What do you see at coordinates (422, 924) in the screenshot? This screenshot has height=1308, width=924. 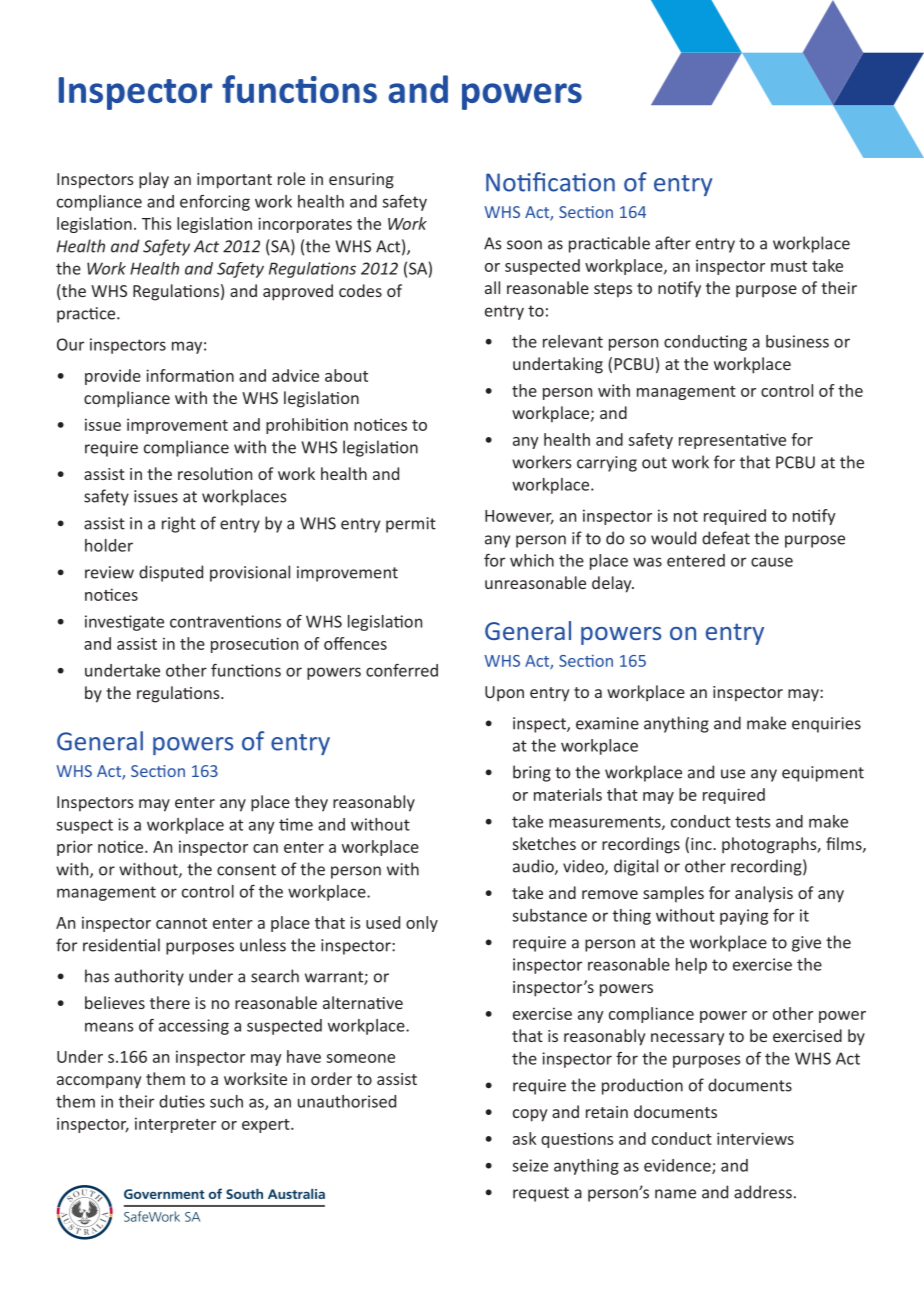 I see `only` at bounding box center [422, 924].
